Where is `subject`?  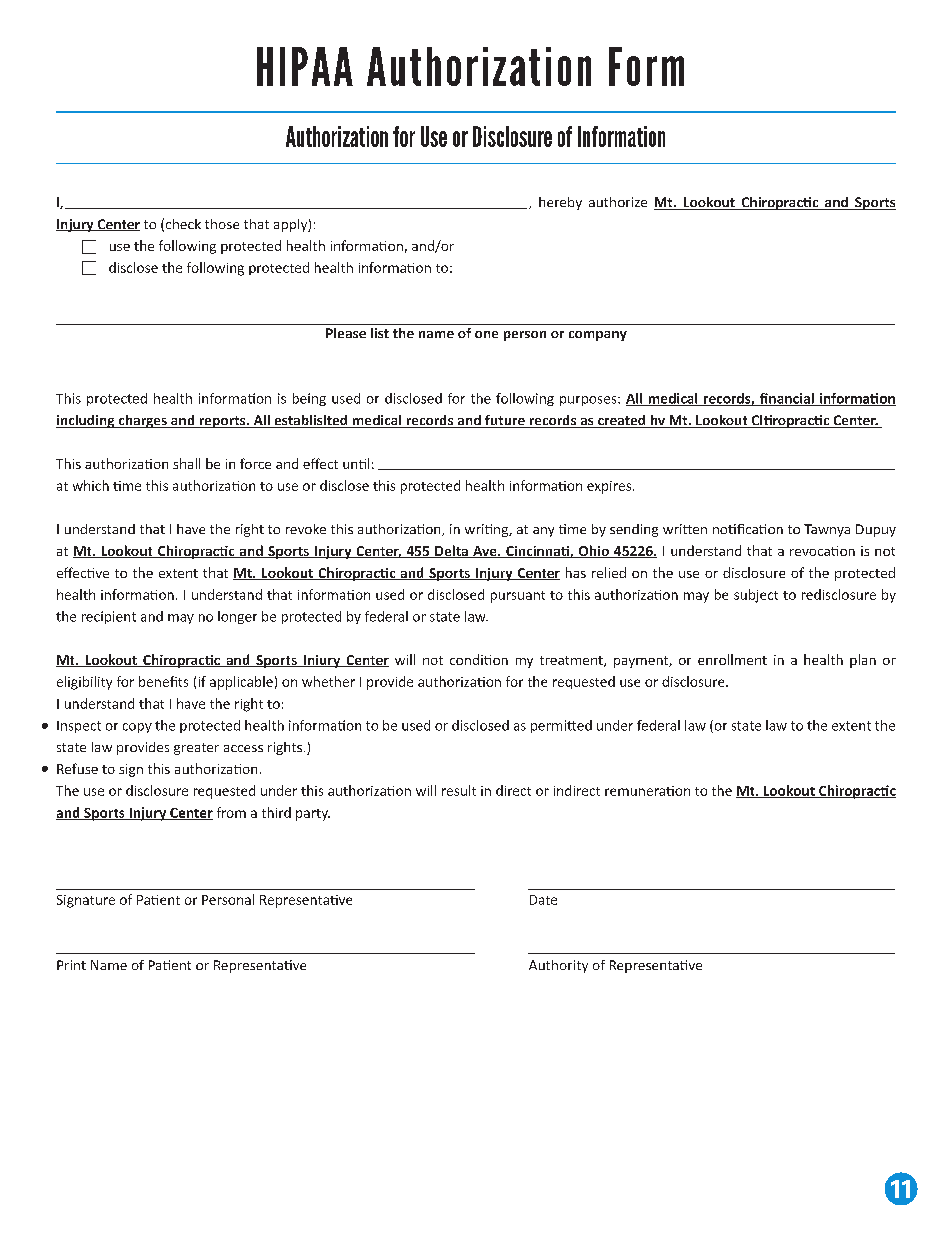 subject is located at coordinates (756, 596).
